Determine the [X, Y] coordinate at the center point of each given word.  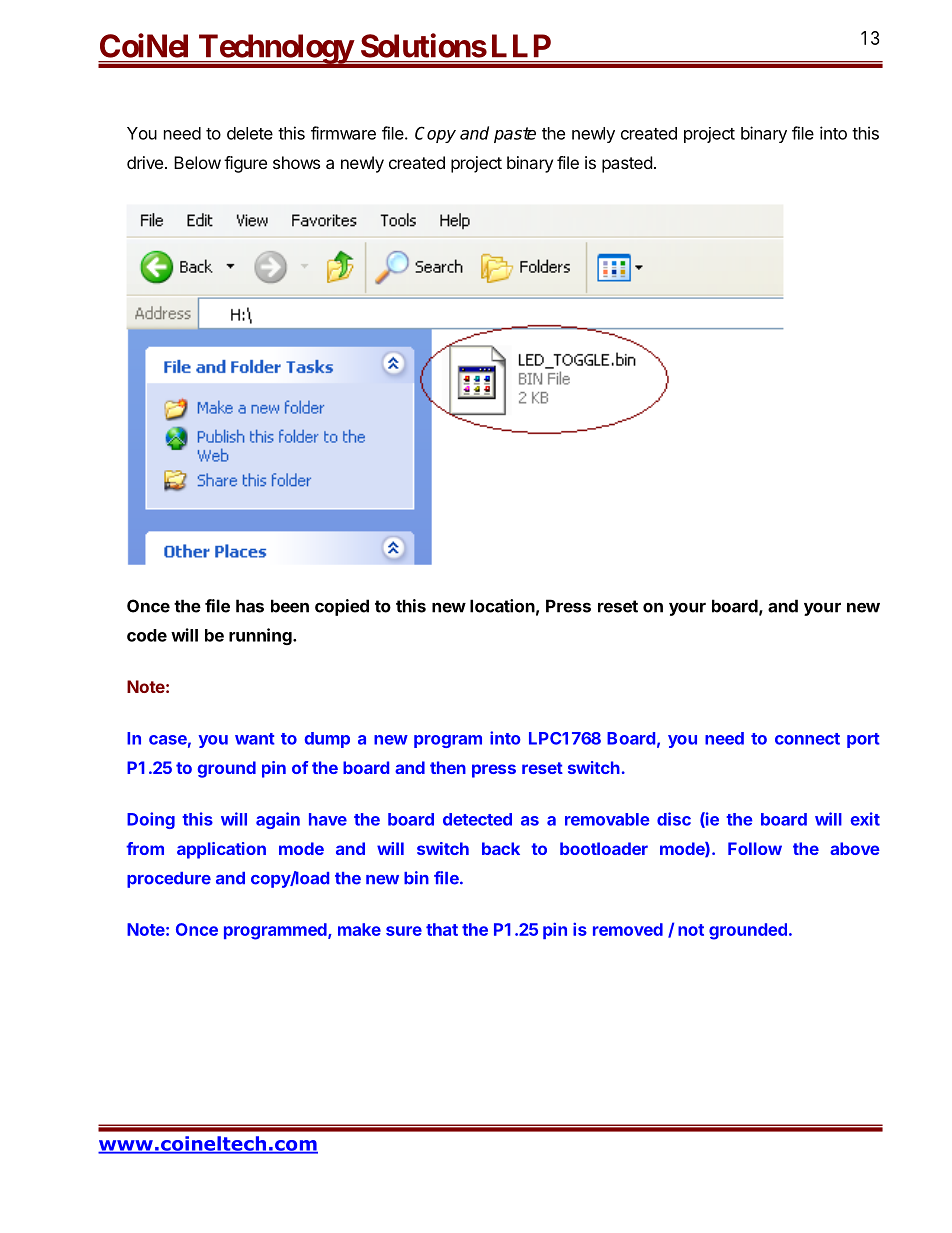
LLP [521, 45]
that [442, 929]
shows [296, 162]
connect [807, 739]
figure [245, 164]
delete [250, 133]
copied [342, 607]
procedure [169, 880]
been [290, 606]
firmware [343, 133]
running [261, 636]
